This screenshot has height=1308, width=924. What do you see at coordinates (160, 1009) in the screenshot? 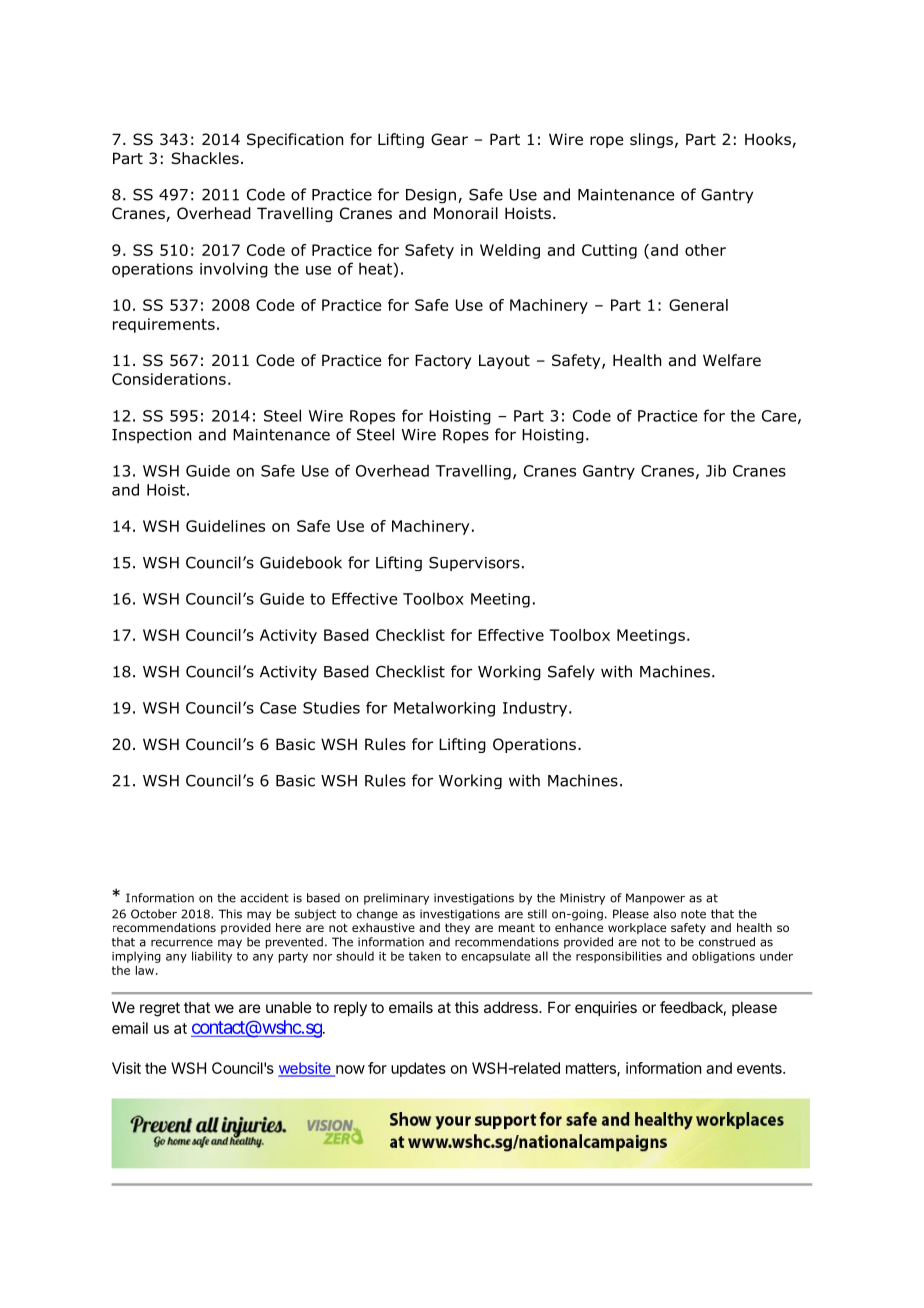
I see `regret` at bounding box center [160, 1009].
